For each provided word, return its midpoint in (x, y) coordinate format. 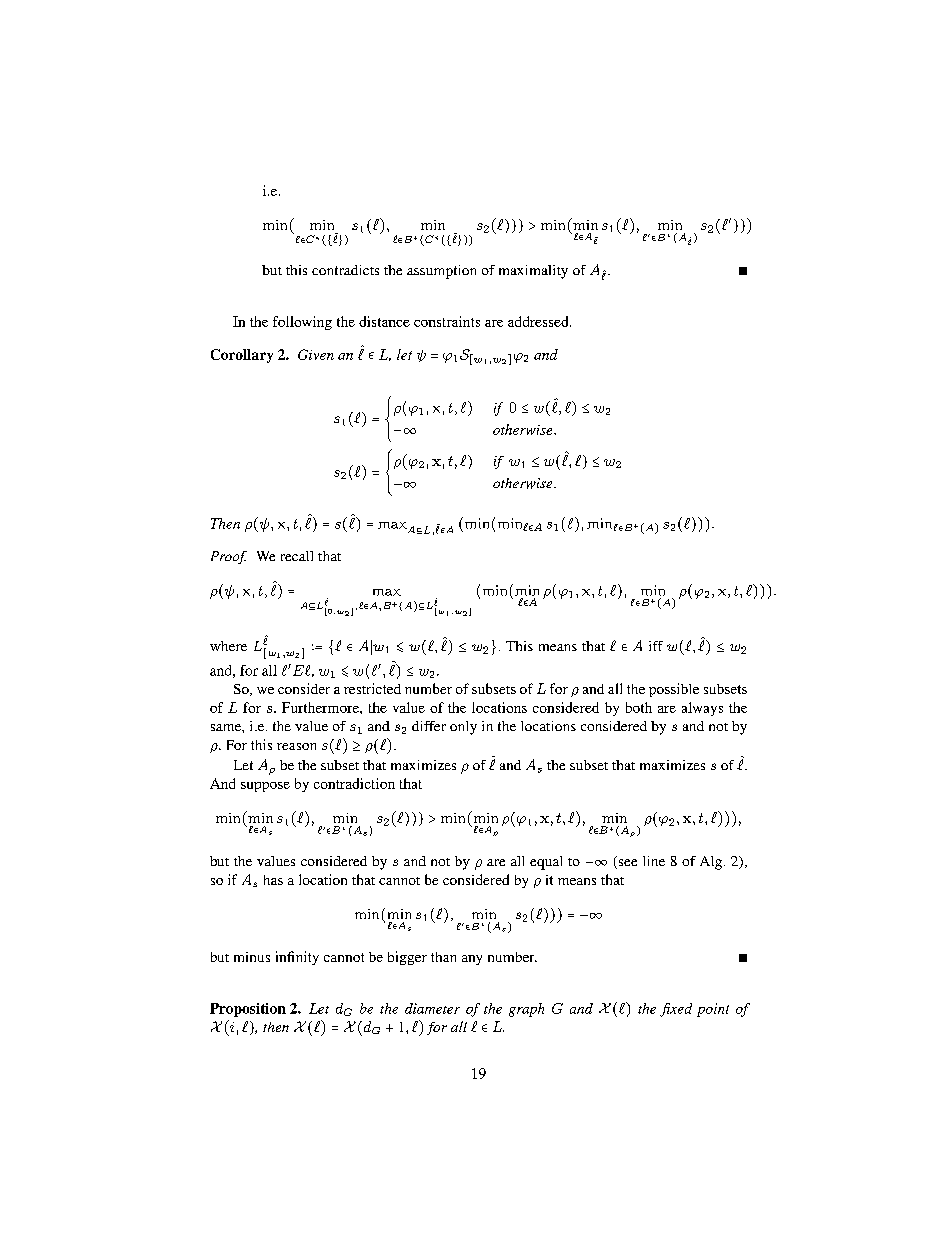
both (639, 707)
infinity (297, 958)
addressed (539, 321)
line (654, 861)
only (463, 728)
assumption (441, 272)
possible (674, 690)
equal (546, 863)
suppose (265, 787)
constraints (447, 321)
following (302, 323)
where (228, 646)
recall (297, 556)
